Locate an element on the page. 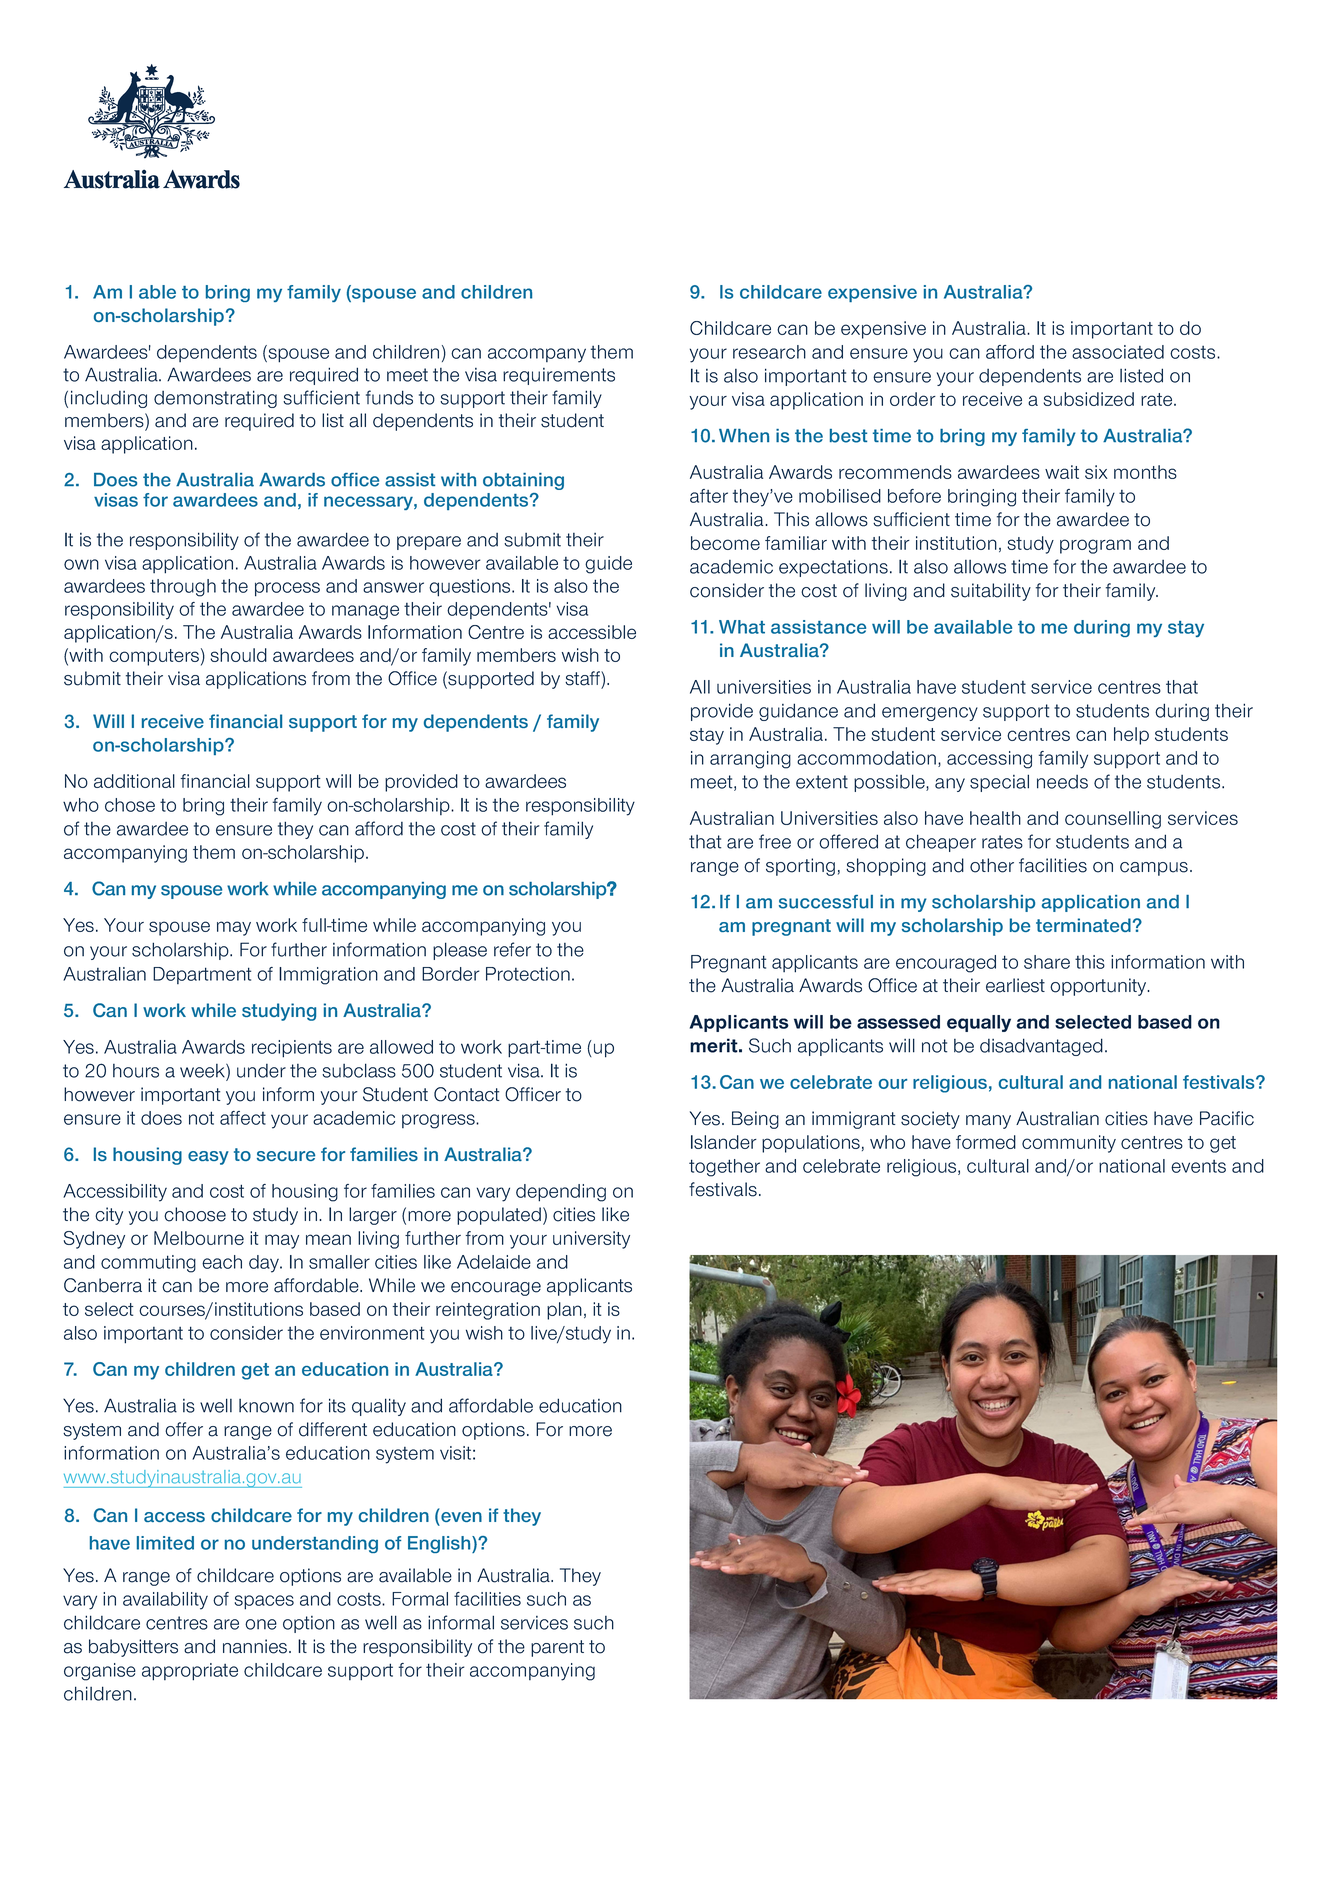 This document has height=1897, width=1341. counselling is located at coordinates (1113, 820).
